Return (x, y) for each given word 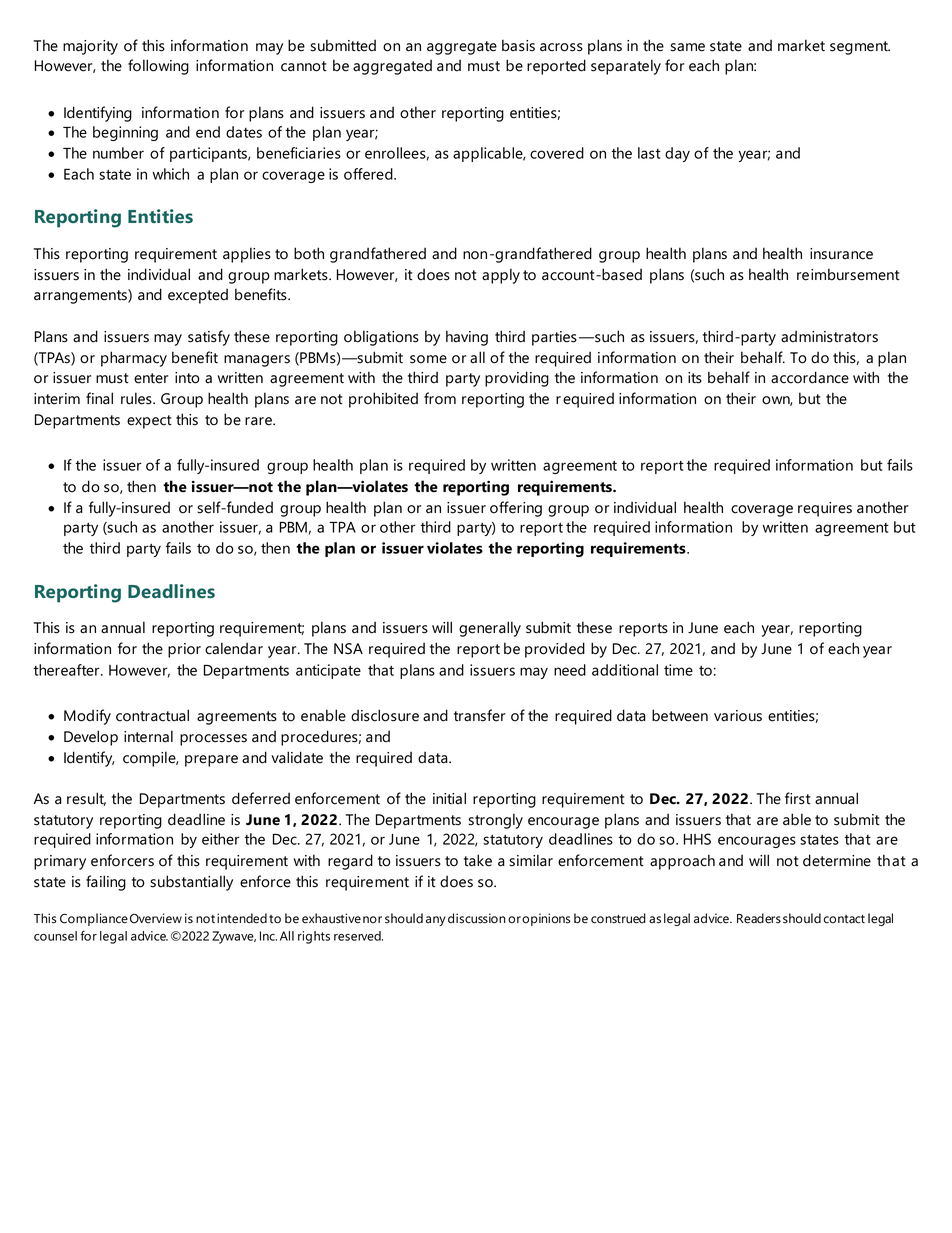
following (158, 67)
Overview (156, 918)
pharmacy (134, 359)
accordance (810, 377)
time (678, 670)
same (687, 47)
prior (184, 650)
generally (490, 629)
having (467, 338)
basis (518, 45)
